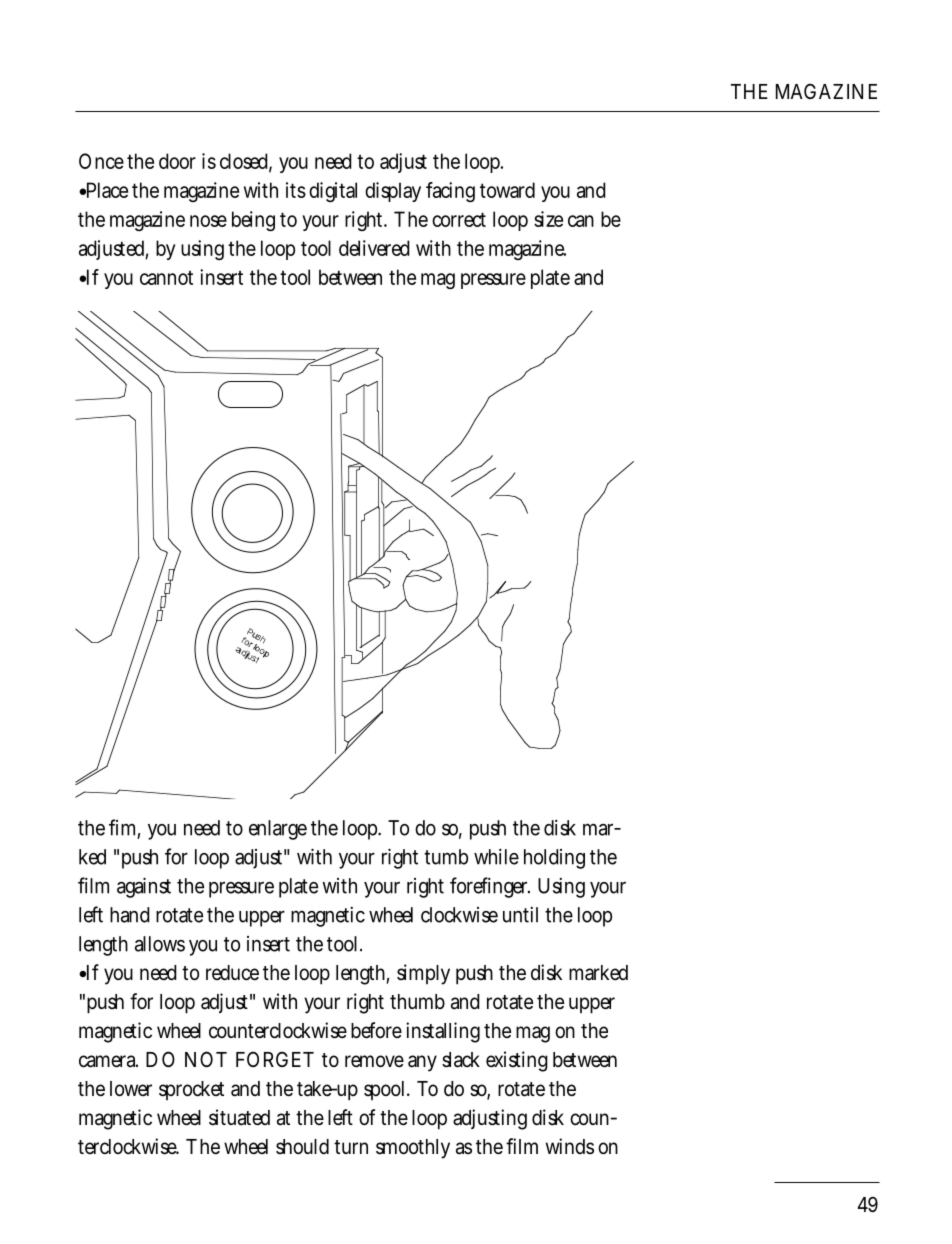 This screenshot has height=1244, width=952. Describe the element at coordinates (191, 1090) in the screenshot. I see `sprocket` at that location.
